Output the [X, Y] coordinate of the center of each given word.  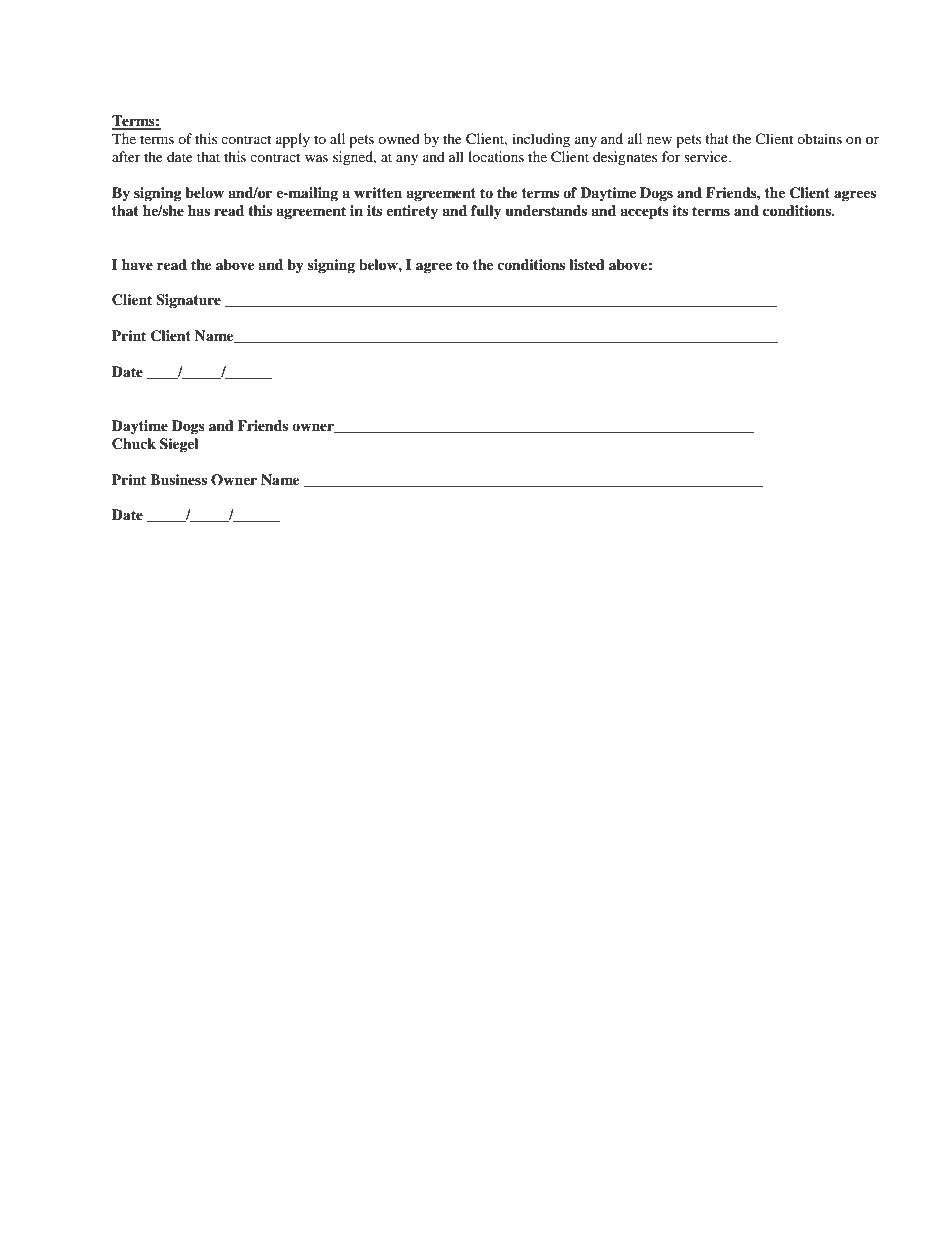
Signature [188, 301]
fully [486, 212]
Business [178, 479]
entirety [412, 212]
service [707, 156]
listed [587, 264]
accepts [644, 213]
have [137, 264]
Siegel [179, 445]
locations [496, 156]
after [126, 156]
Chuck [134, 444]
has [199, 210]
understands [546, 211]
